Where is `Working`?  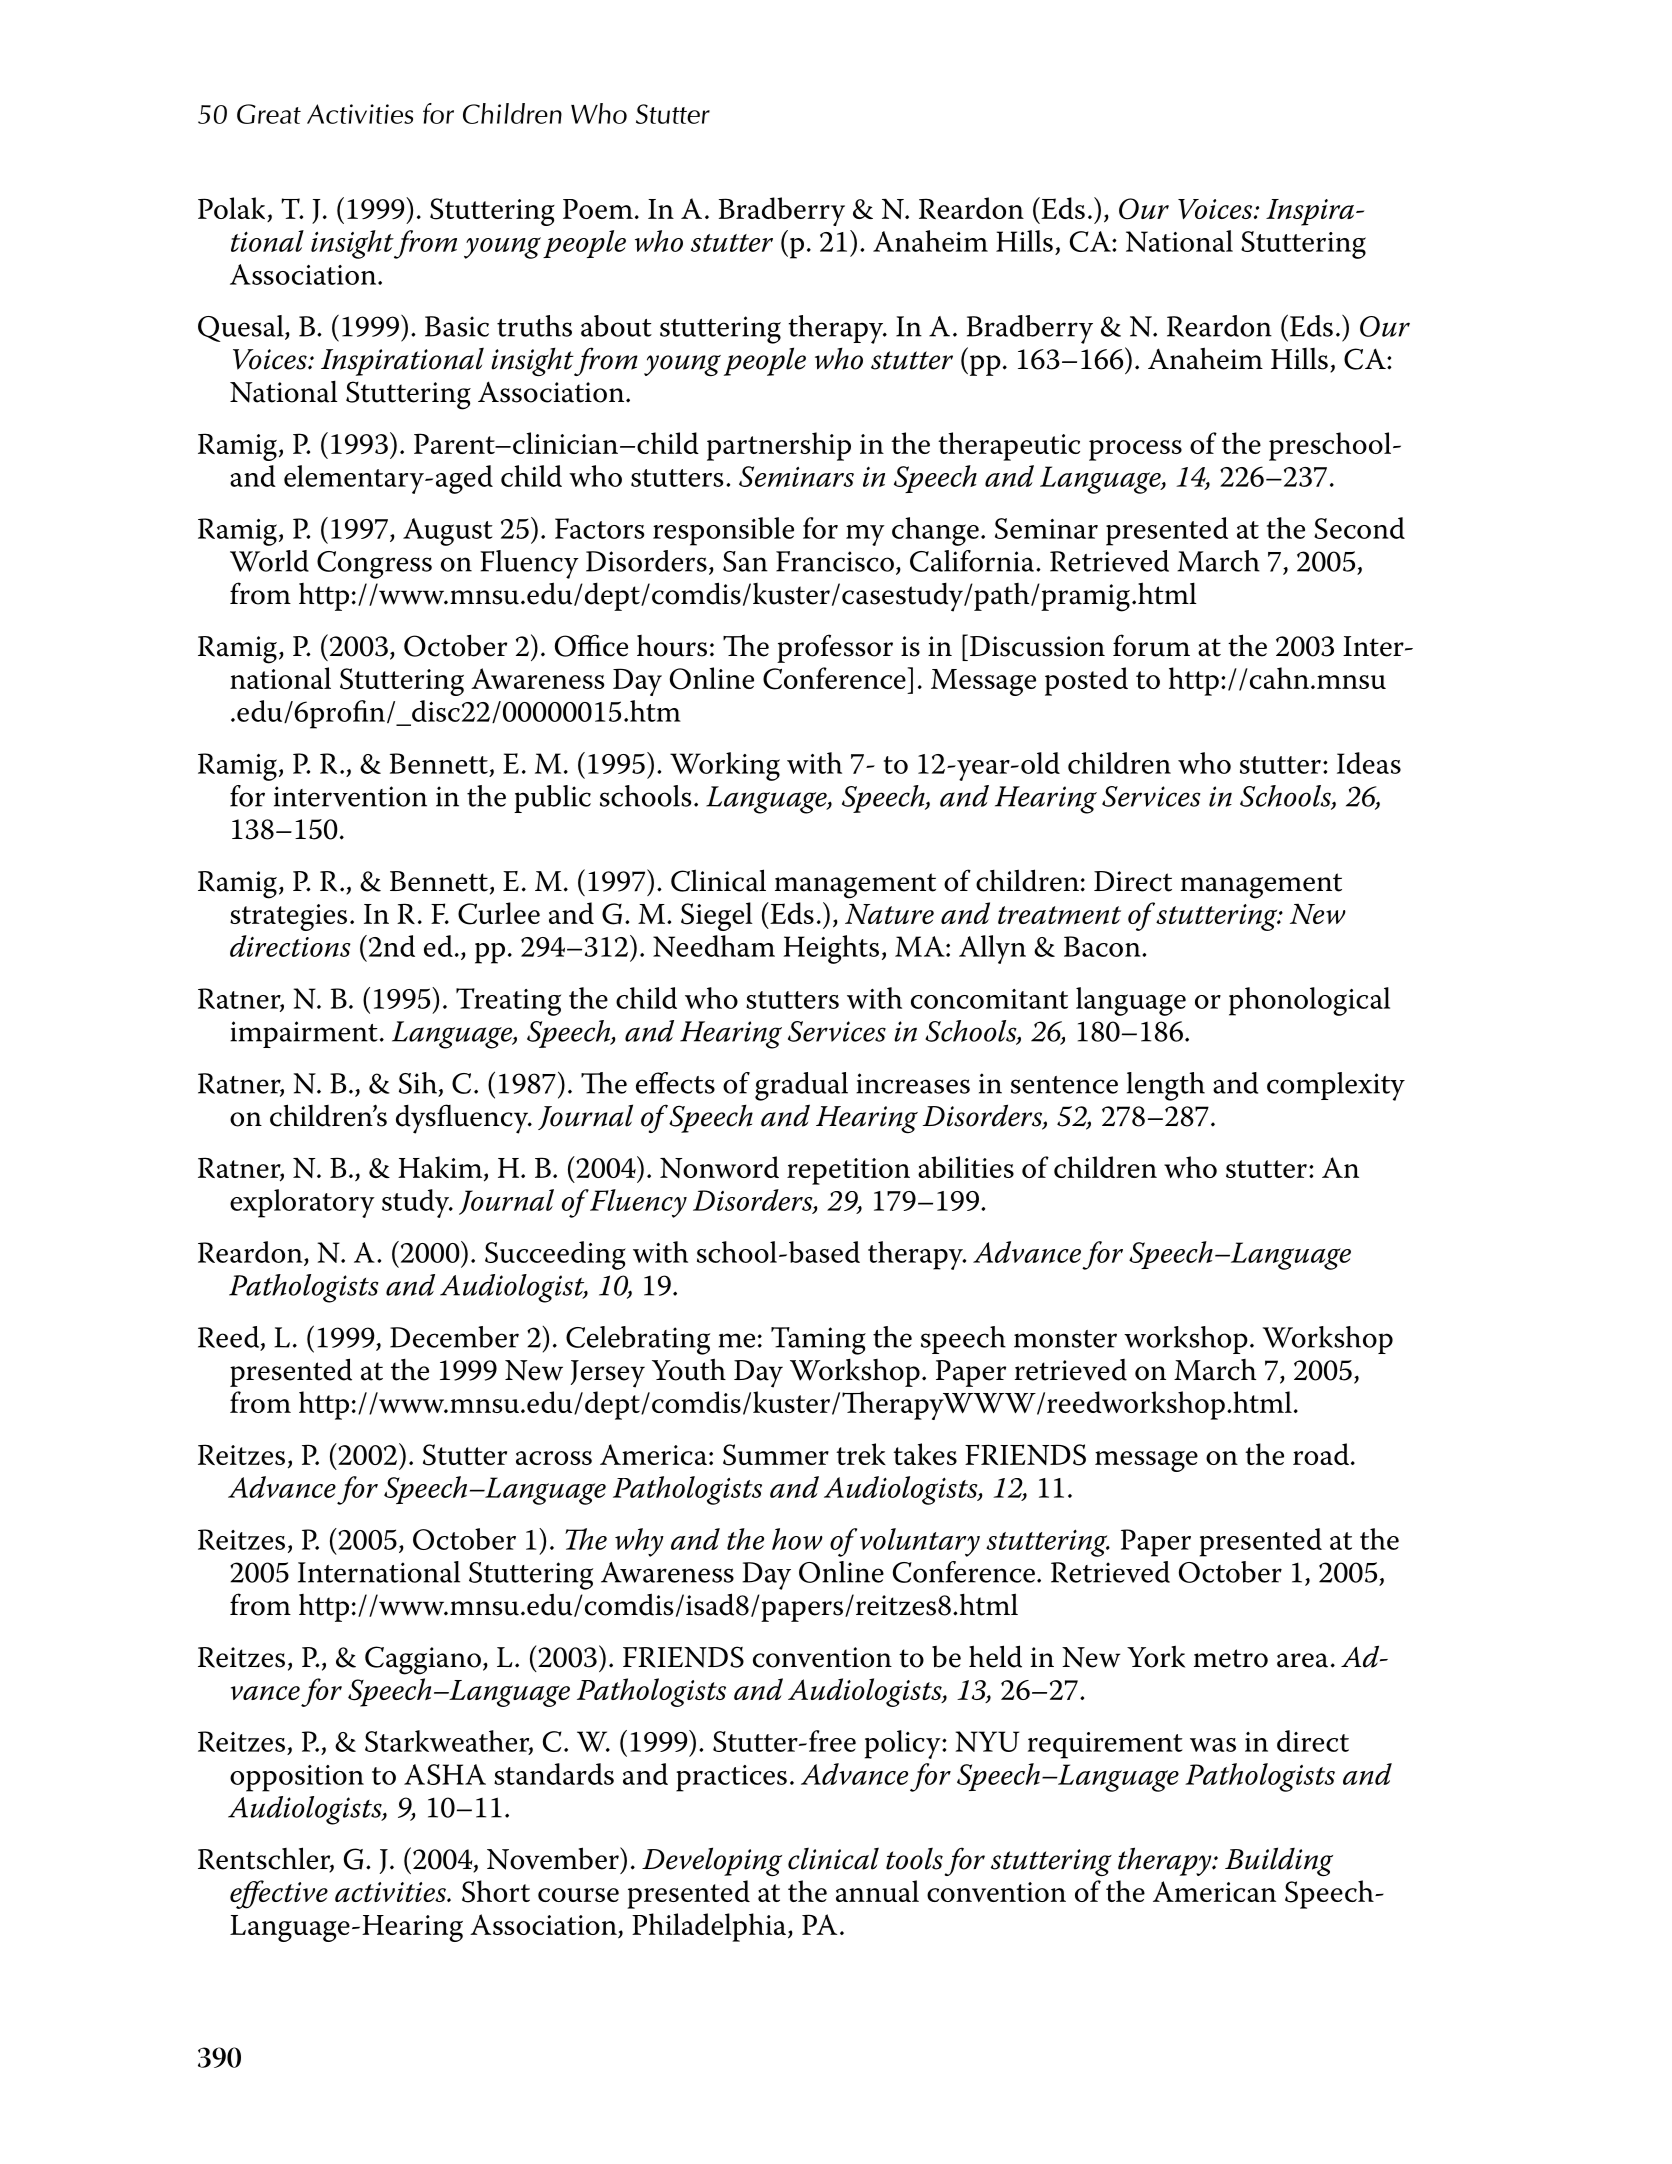 Working is located at coordinates (725, 766).
